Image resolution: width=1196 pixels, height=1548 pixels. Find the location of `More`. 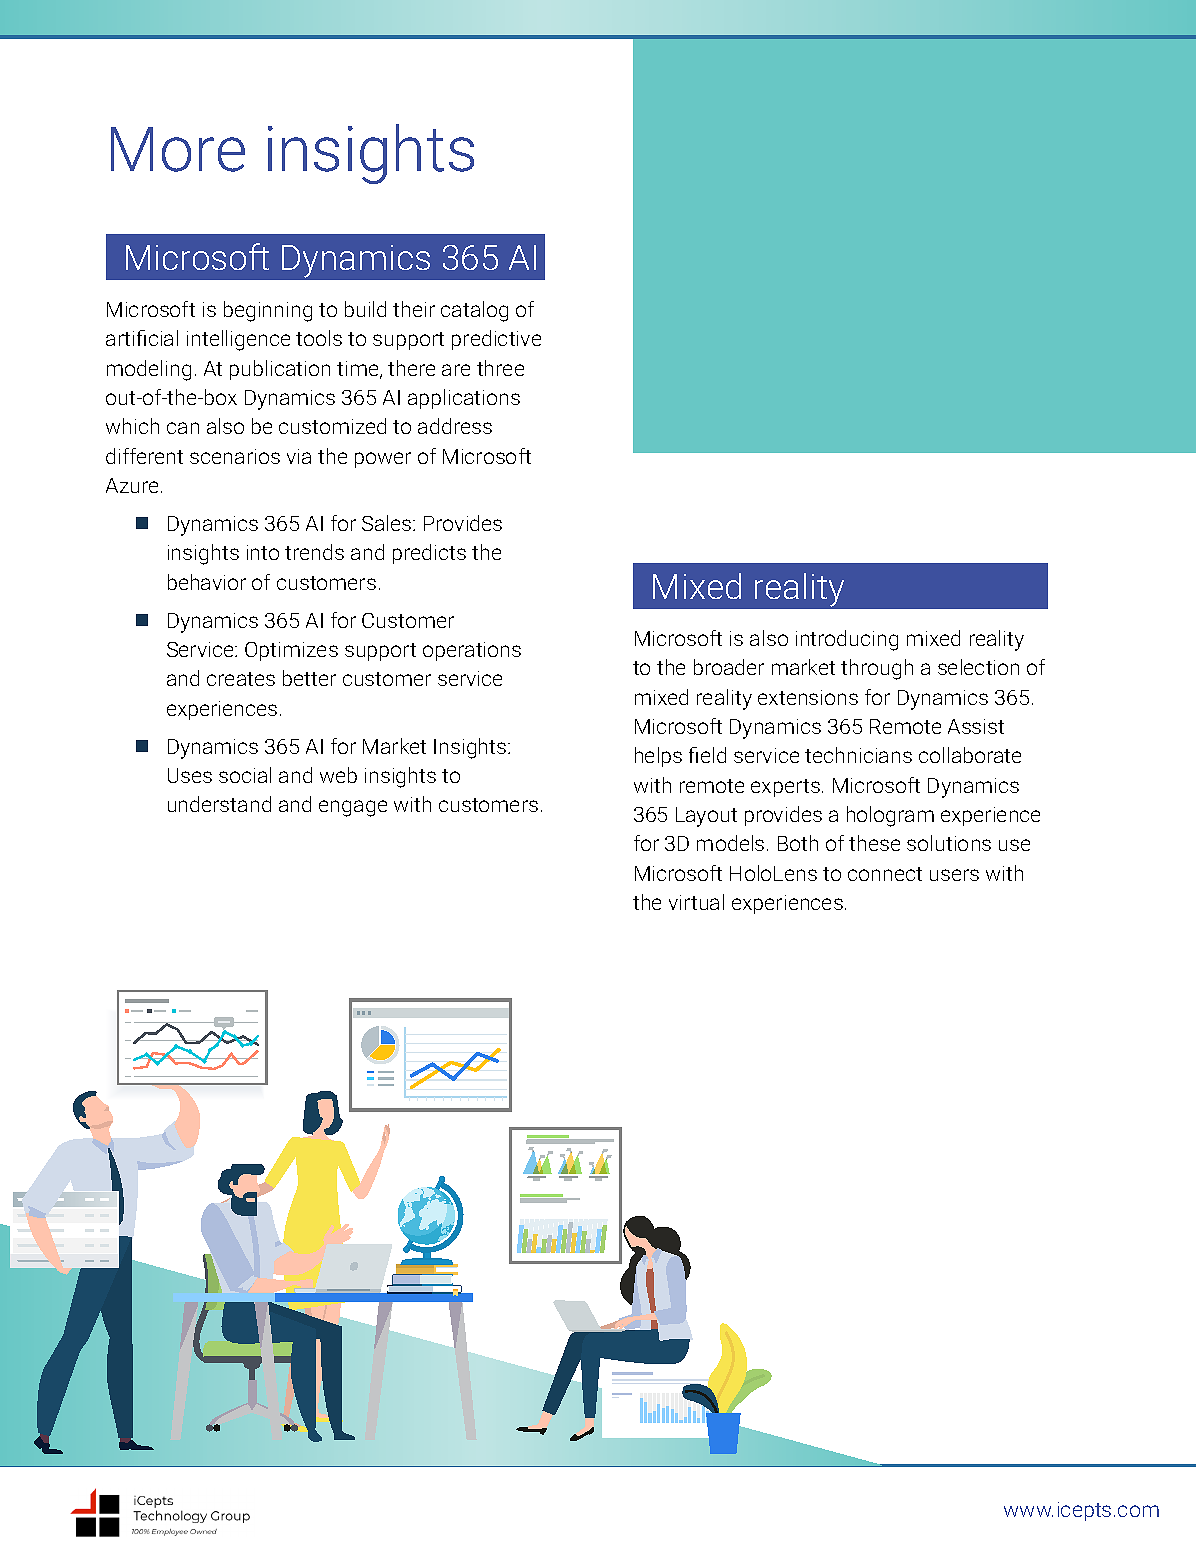

More is located at coordinates (178, 149).
